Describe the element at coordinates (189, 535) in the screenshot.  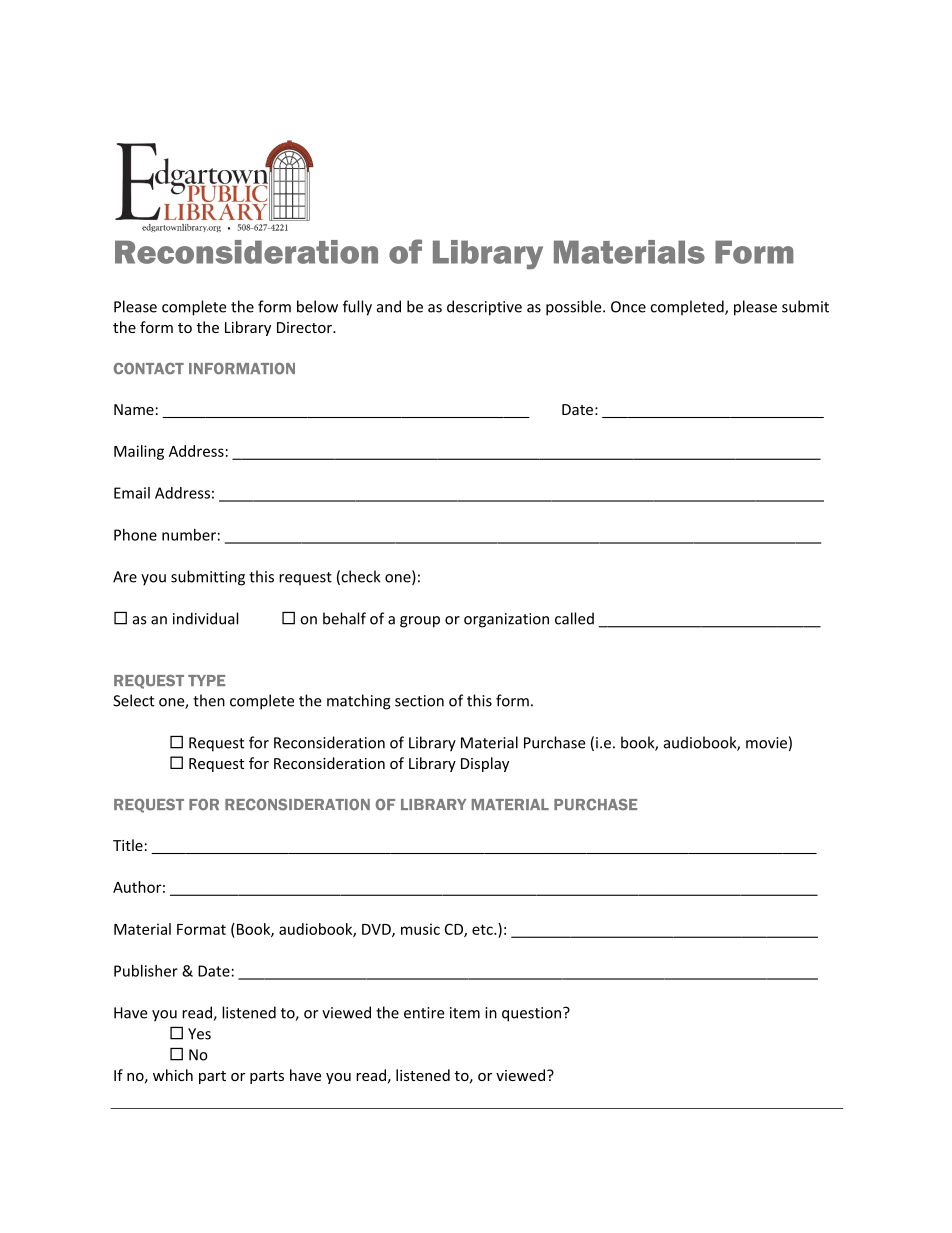
I see `number` at that location.
